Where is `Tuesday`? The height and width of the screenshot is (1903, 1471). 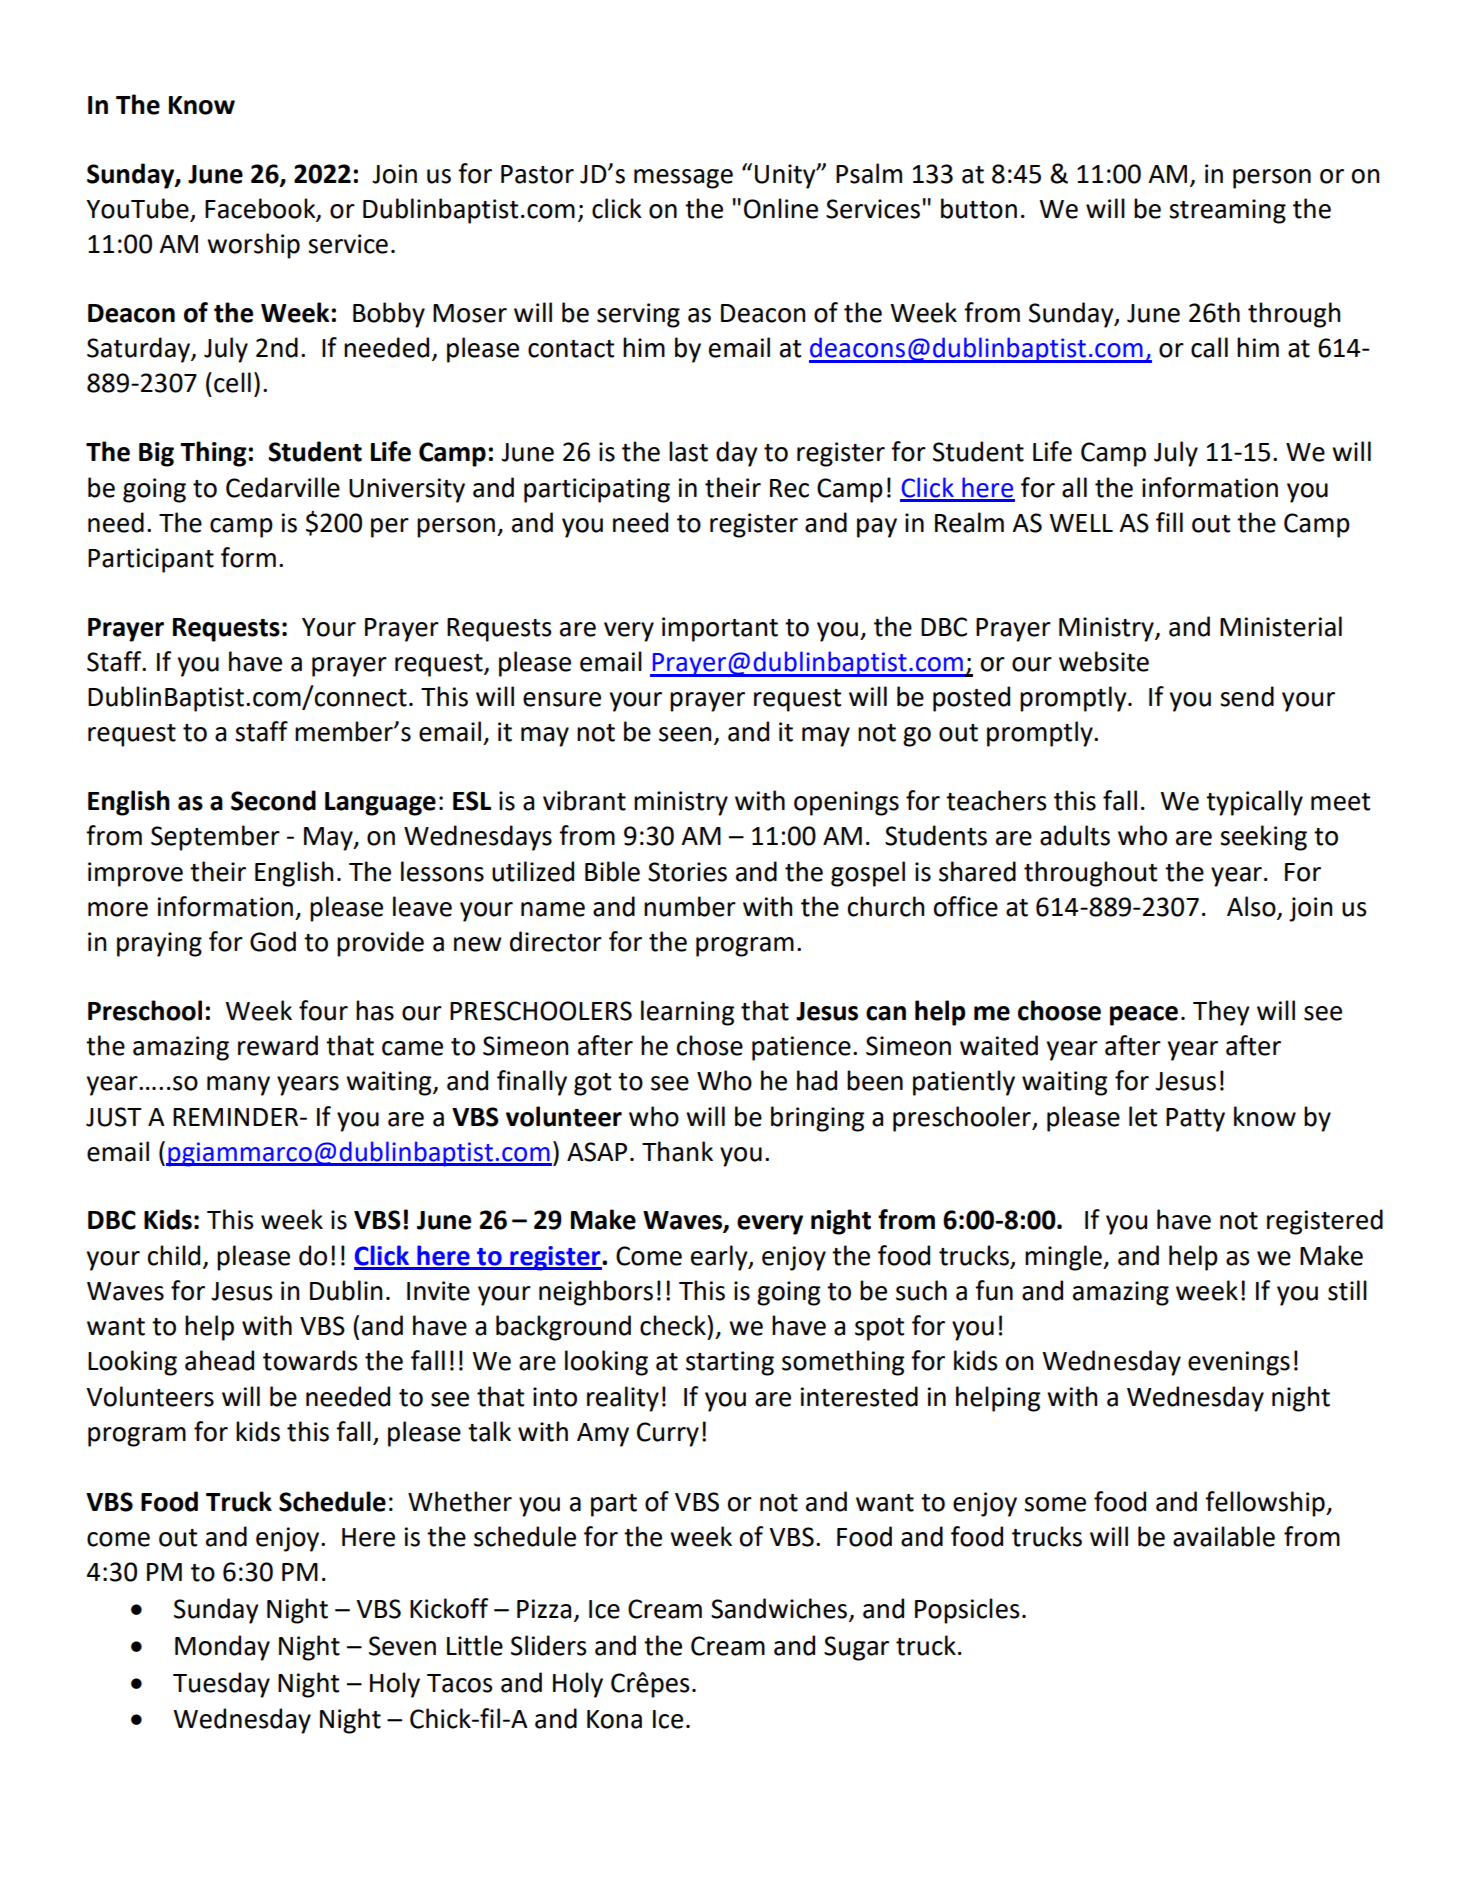
Tuesday is located at coordinates (221, 1685).
